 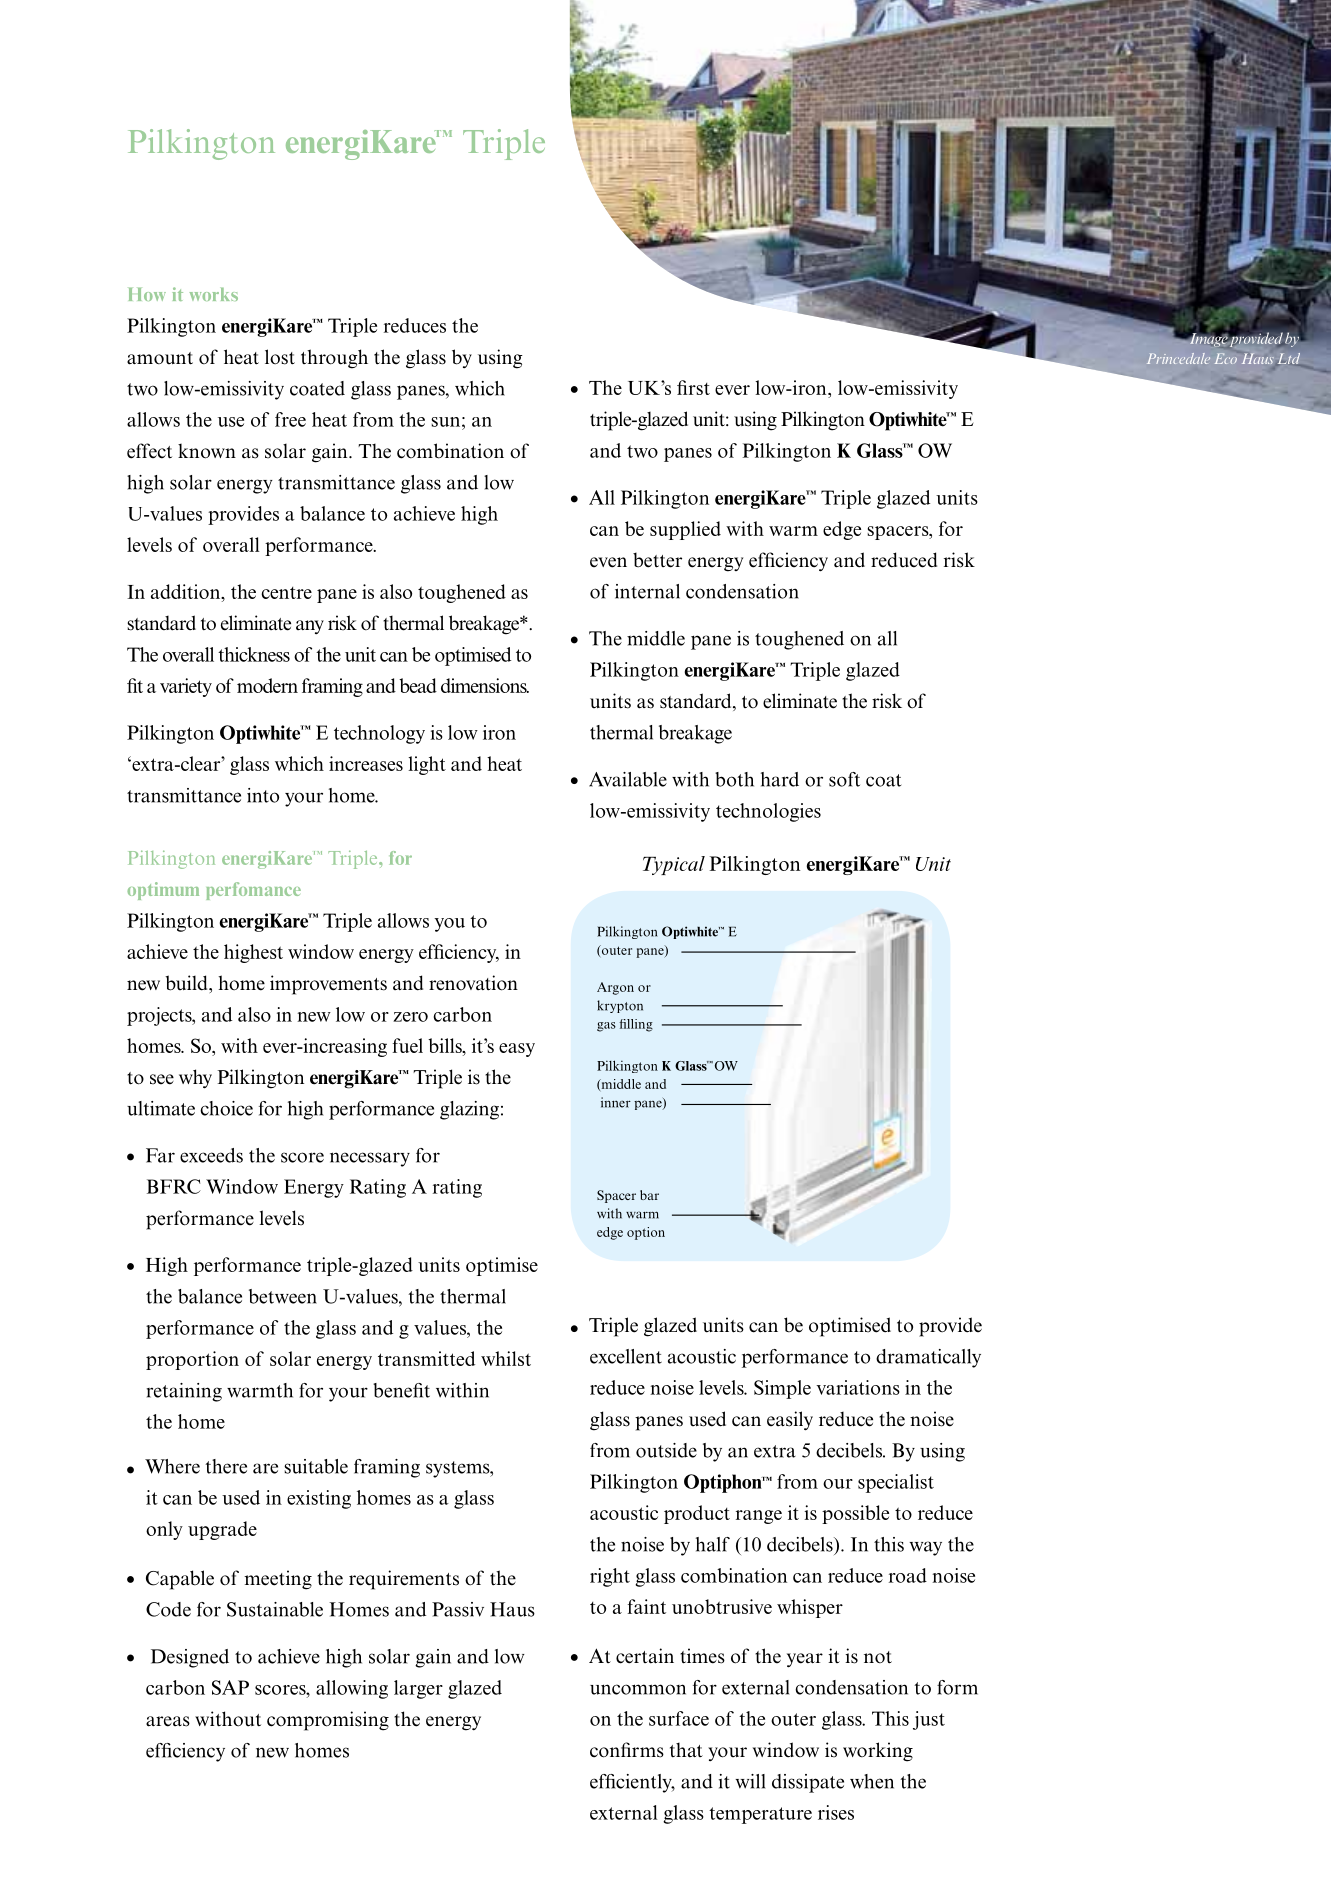 What do you see at coordinates (928, 1358) in the image?
I see `dramatically` at bounding box center [928, 1358].
